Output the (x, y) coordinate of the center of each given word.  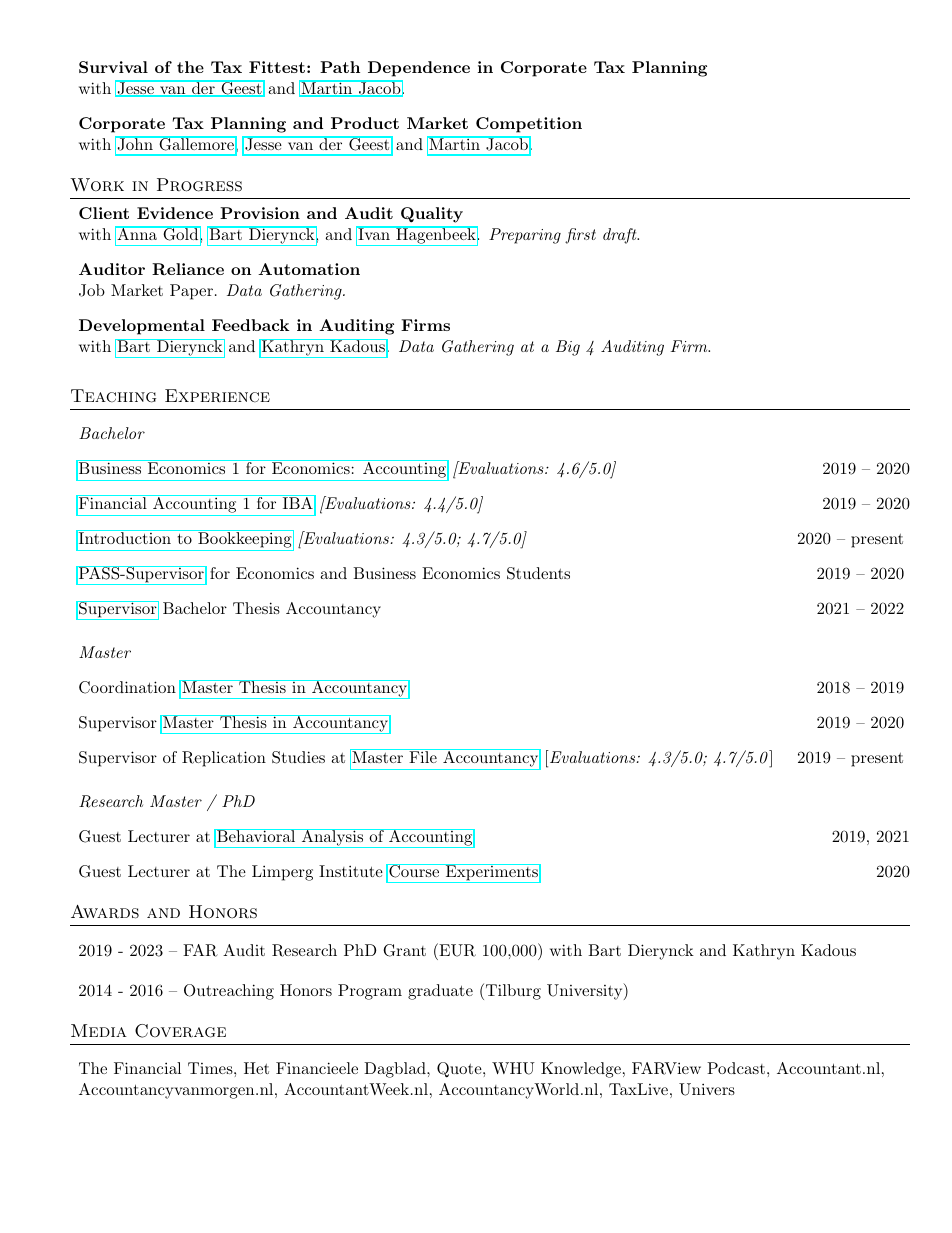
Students (538, 573)
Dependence (419, 69)
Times (211, 1068)
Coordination (127, 687)
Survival (113, 67)
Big (568, 348)
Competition (529, 125)
